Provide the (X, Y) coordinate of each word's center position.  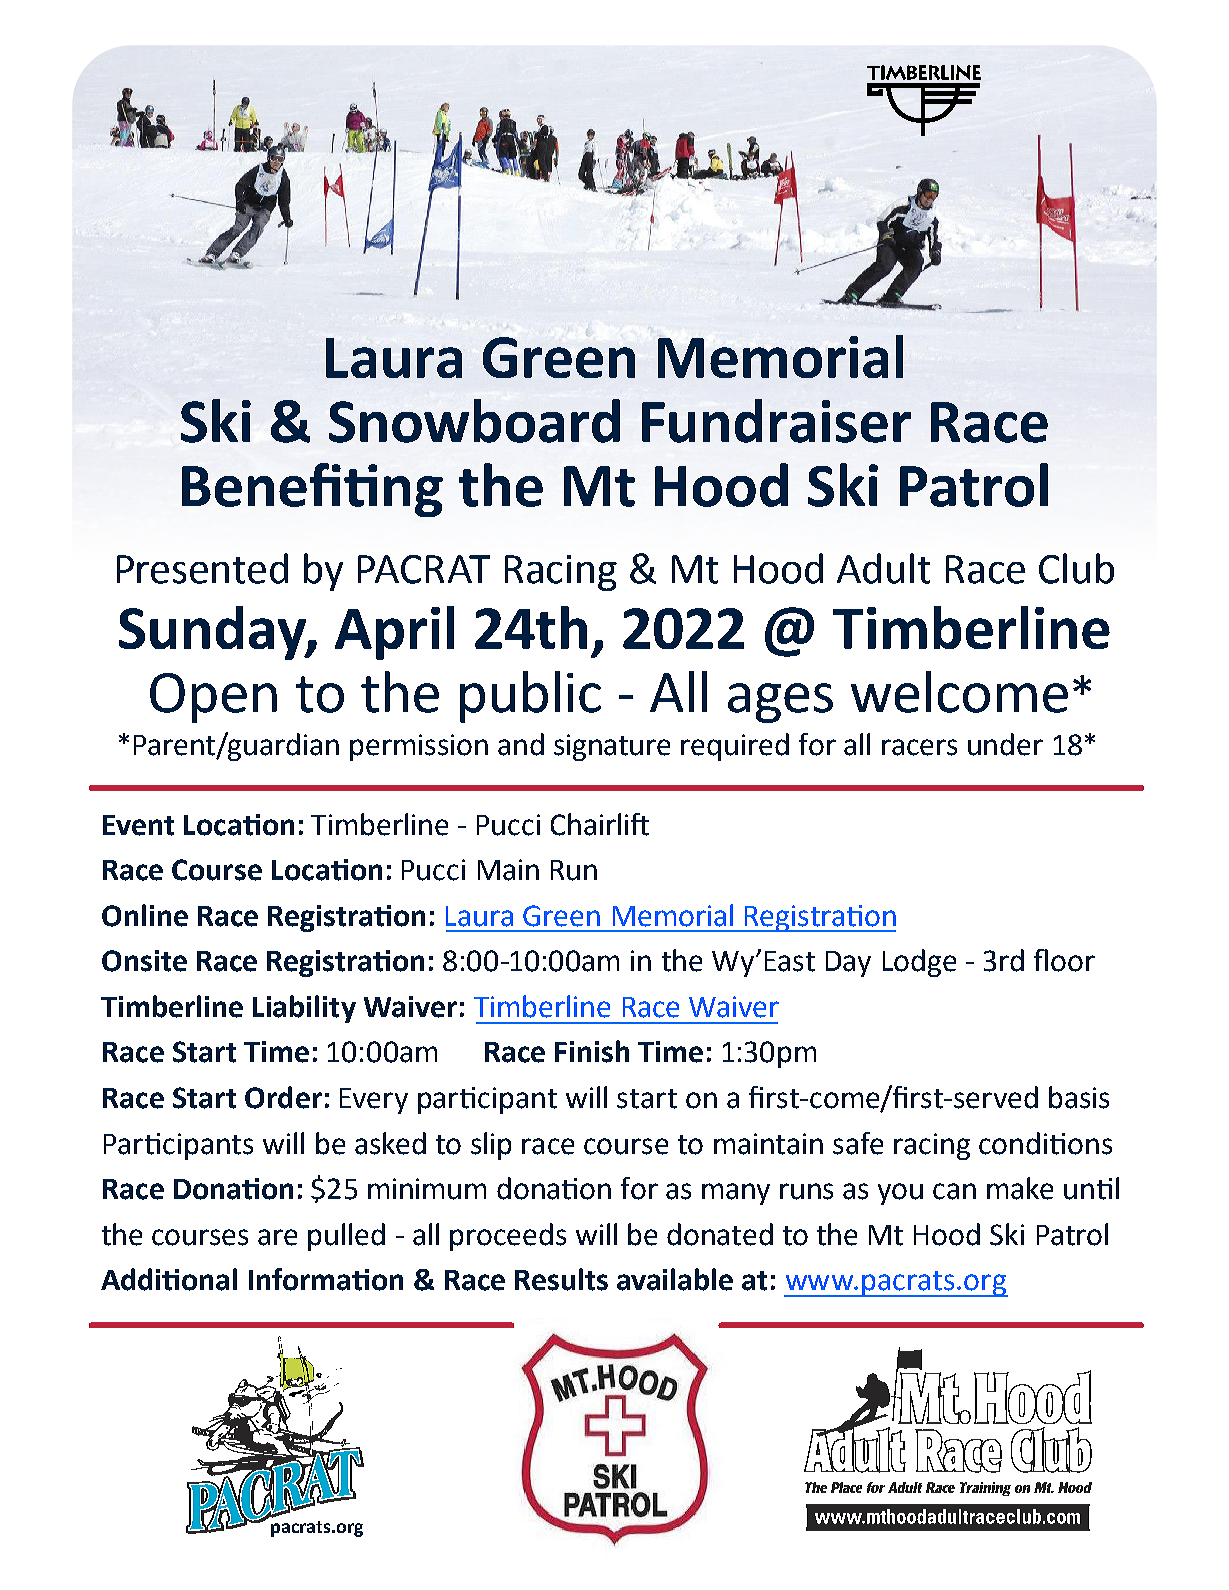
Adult (883, 568)
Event (138, 825)
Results (561, 1279)
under (1005, 744)
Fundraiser (776, 421)
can (954, 1191)
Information (326, 1279)
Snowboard (474, 421)
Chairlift (600, 824)
